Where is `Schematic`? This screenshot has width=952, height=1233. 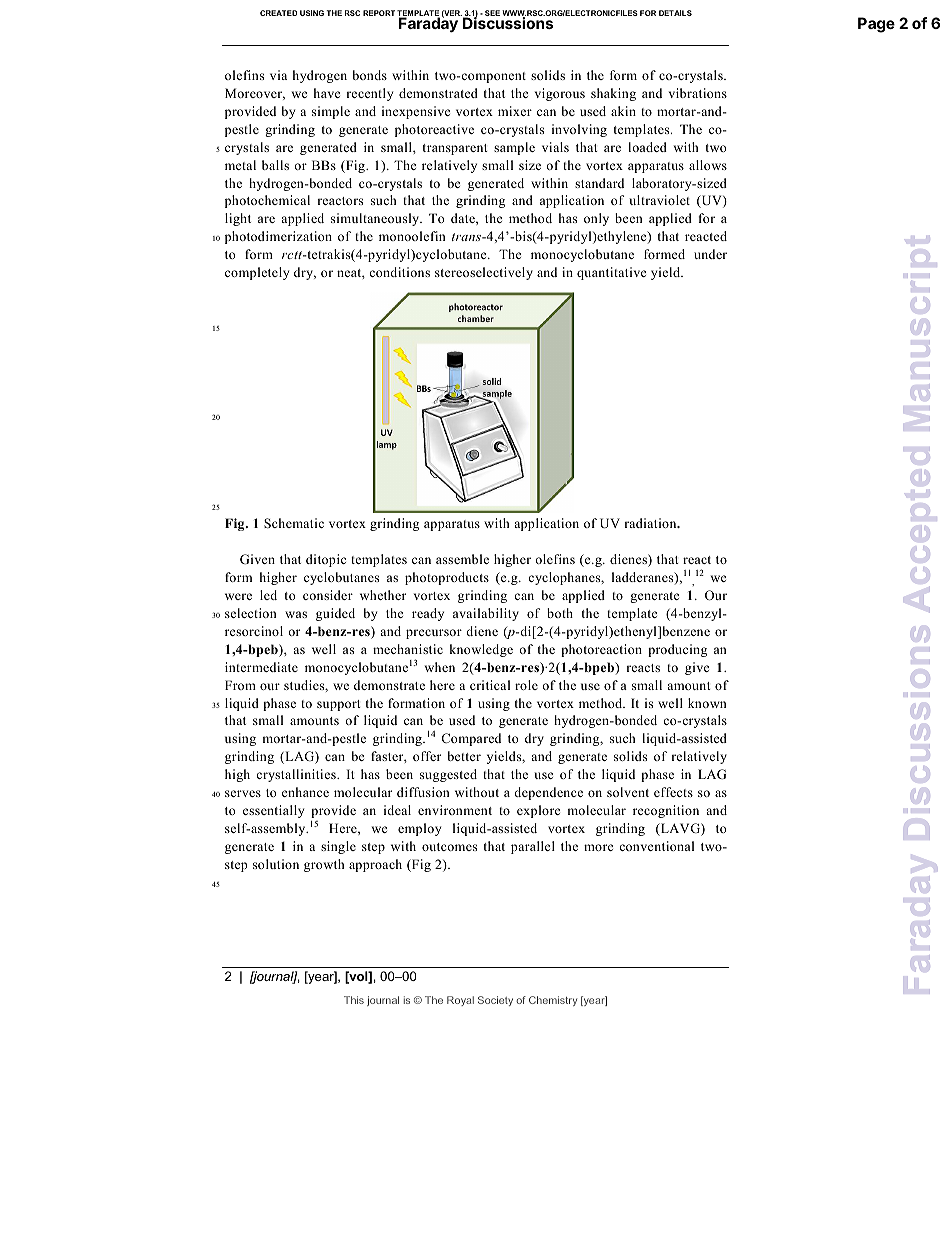
Schematic is located at coordinates (294, 523).
